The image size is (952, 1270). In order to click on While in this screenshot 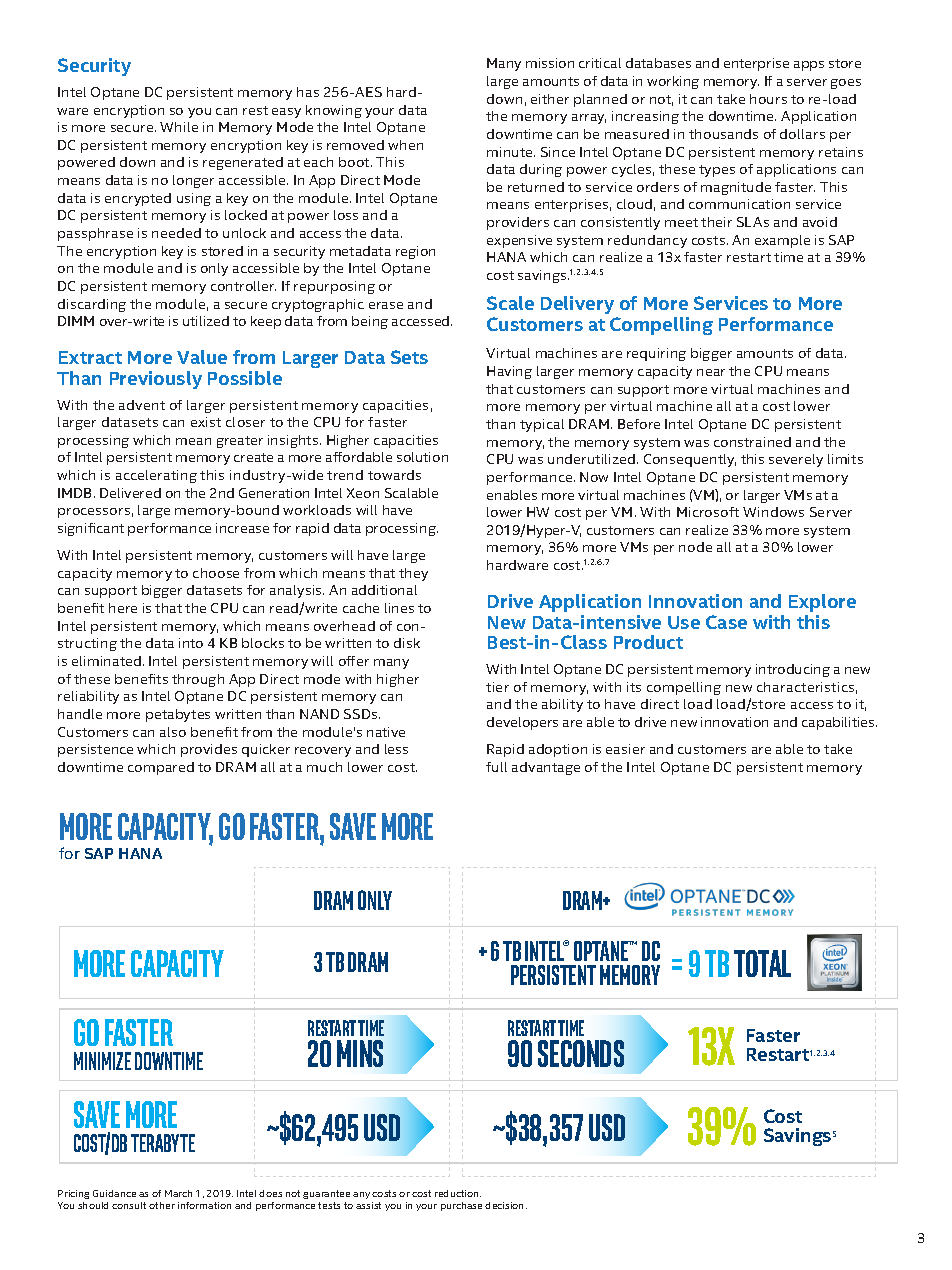, I will do `click(179, 127)`.
